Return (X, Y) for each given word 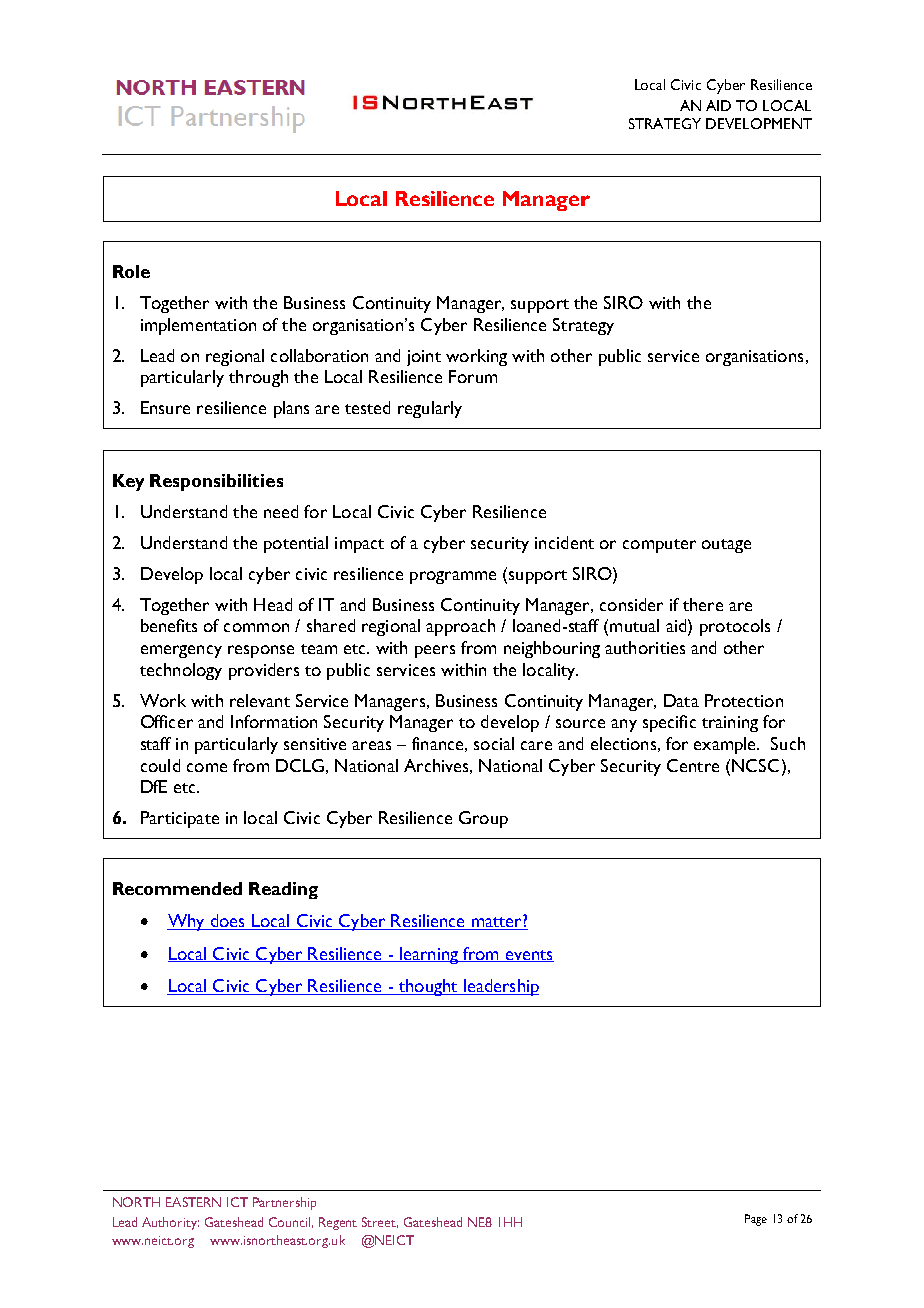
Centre (693, 765)
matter (496, 922)
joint (424, 358)
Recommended (177, 888)
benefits (169, 625)
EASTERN (193, 1202)
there (703, 604)
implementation (198, 326)
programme (453, 577)
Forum (473, 376)
